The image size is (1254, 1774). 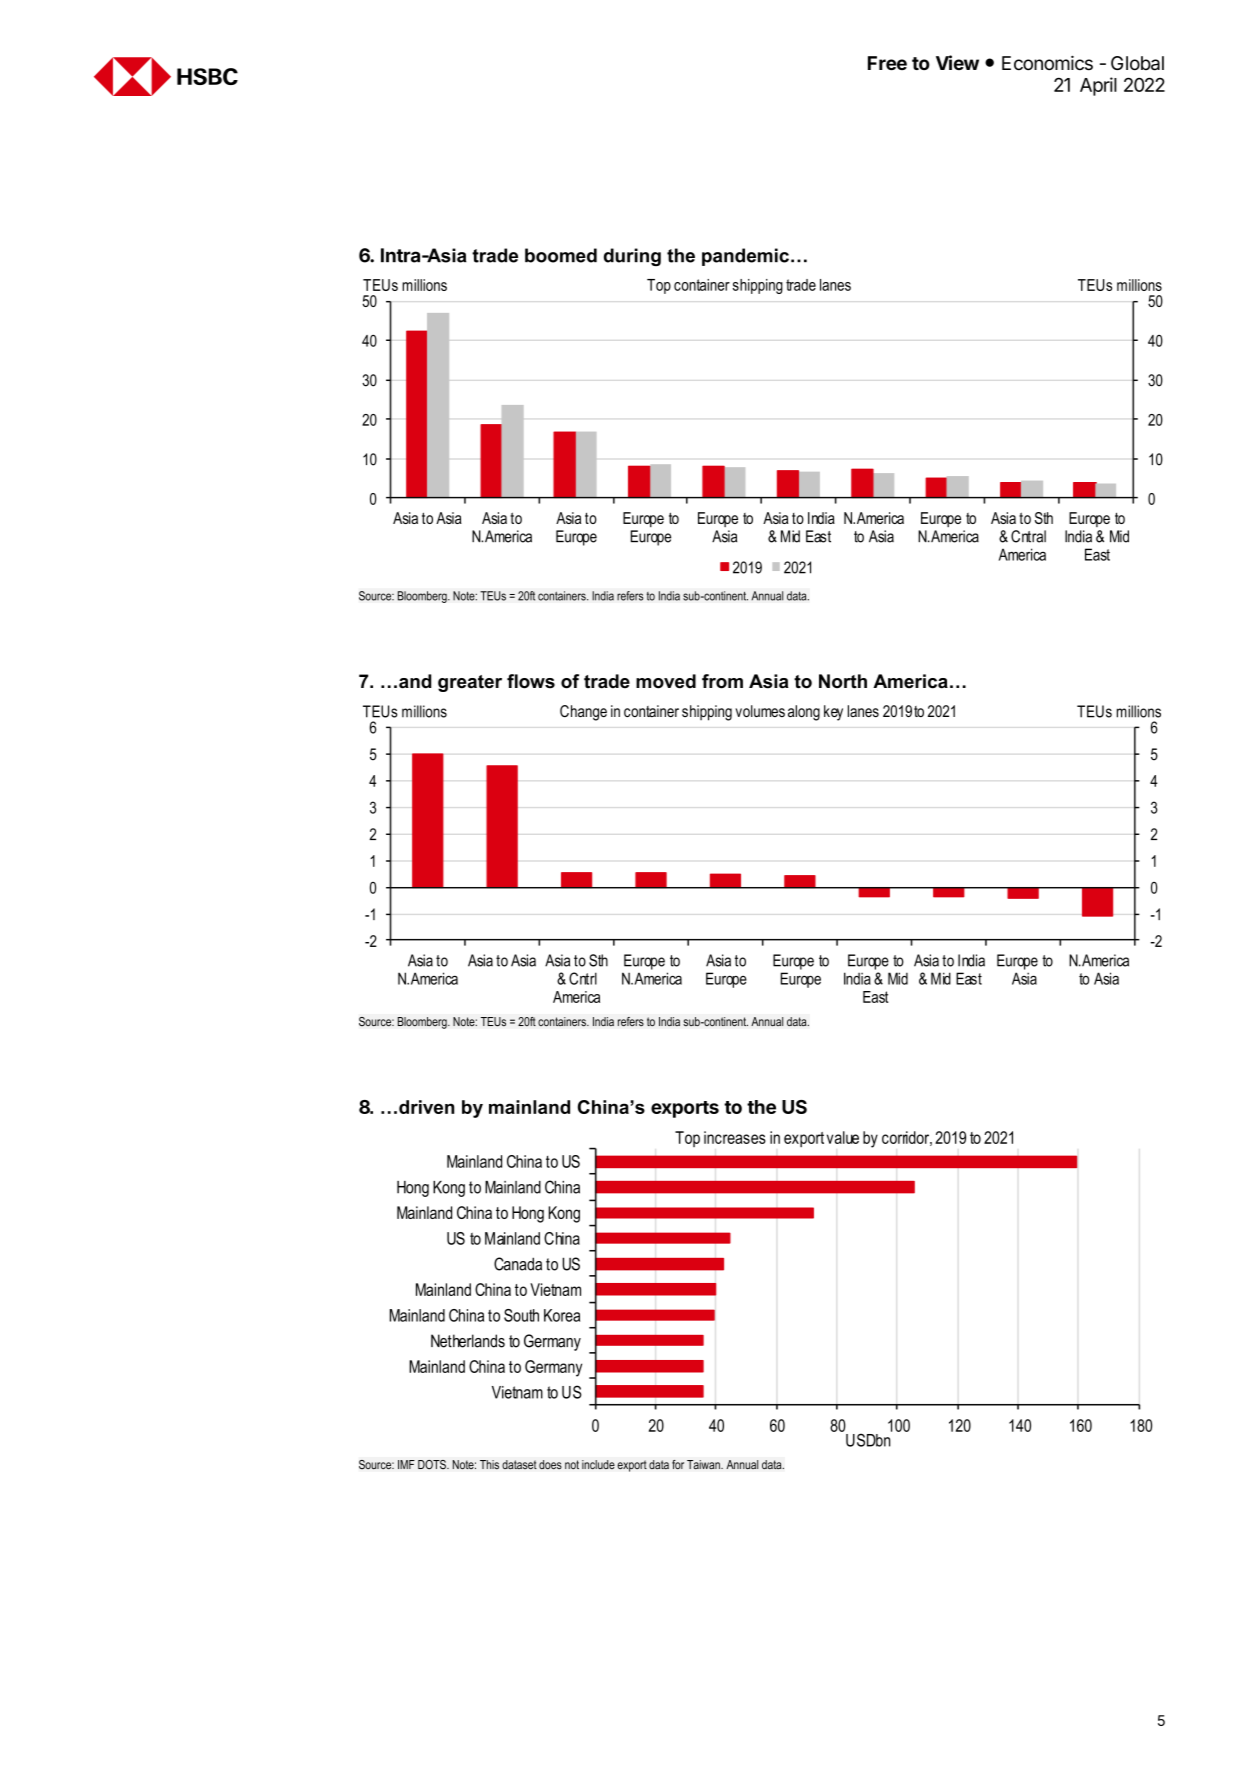 I want to click on key, so click(x=833, y=713).
